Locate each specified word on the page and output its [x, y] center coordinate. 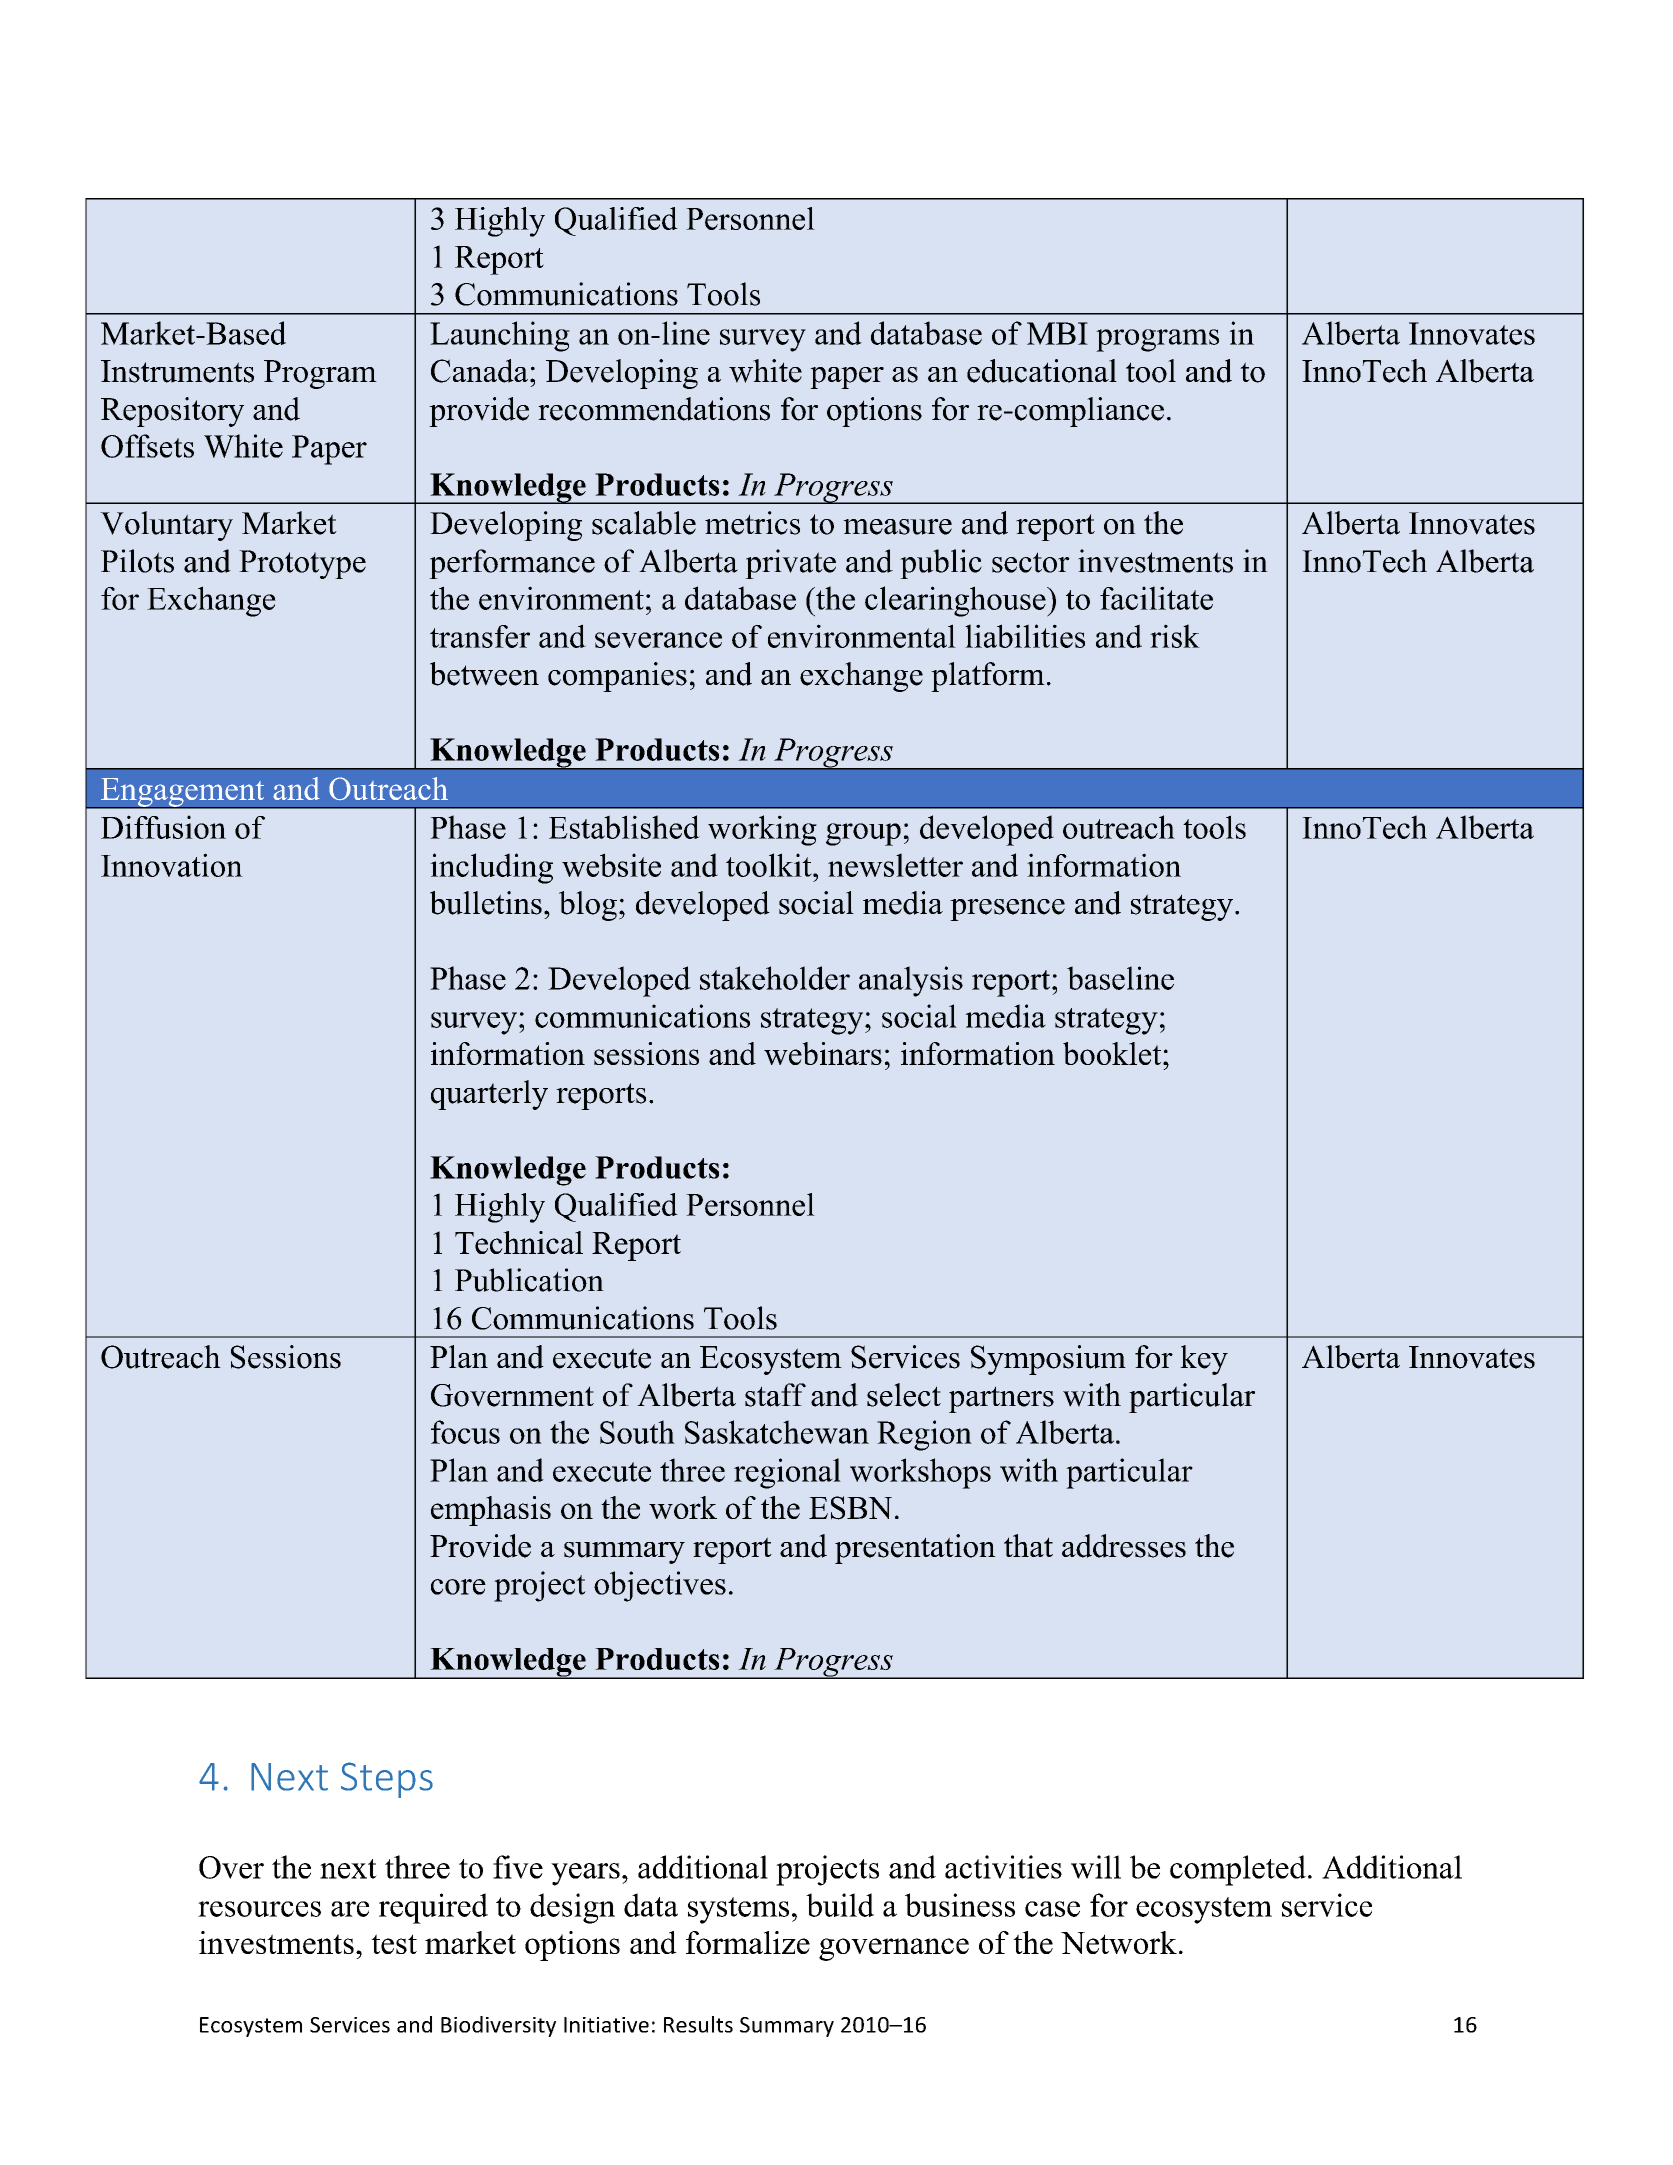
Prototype [302, 564]
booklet [1113, 1053]
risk [1175, 636]
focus [465, 1432]
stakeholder [775, 978]
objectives [660, 1586]
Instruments [177, 371]
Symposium [1048, 1360]
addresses [1124, 1546]
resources [259, 1909]
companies [617, 677]
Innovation [172, 865]
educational [1042, 371]
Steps [387, 1780]
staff [775, 1395]
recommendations [654, 409]
